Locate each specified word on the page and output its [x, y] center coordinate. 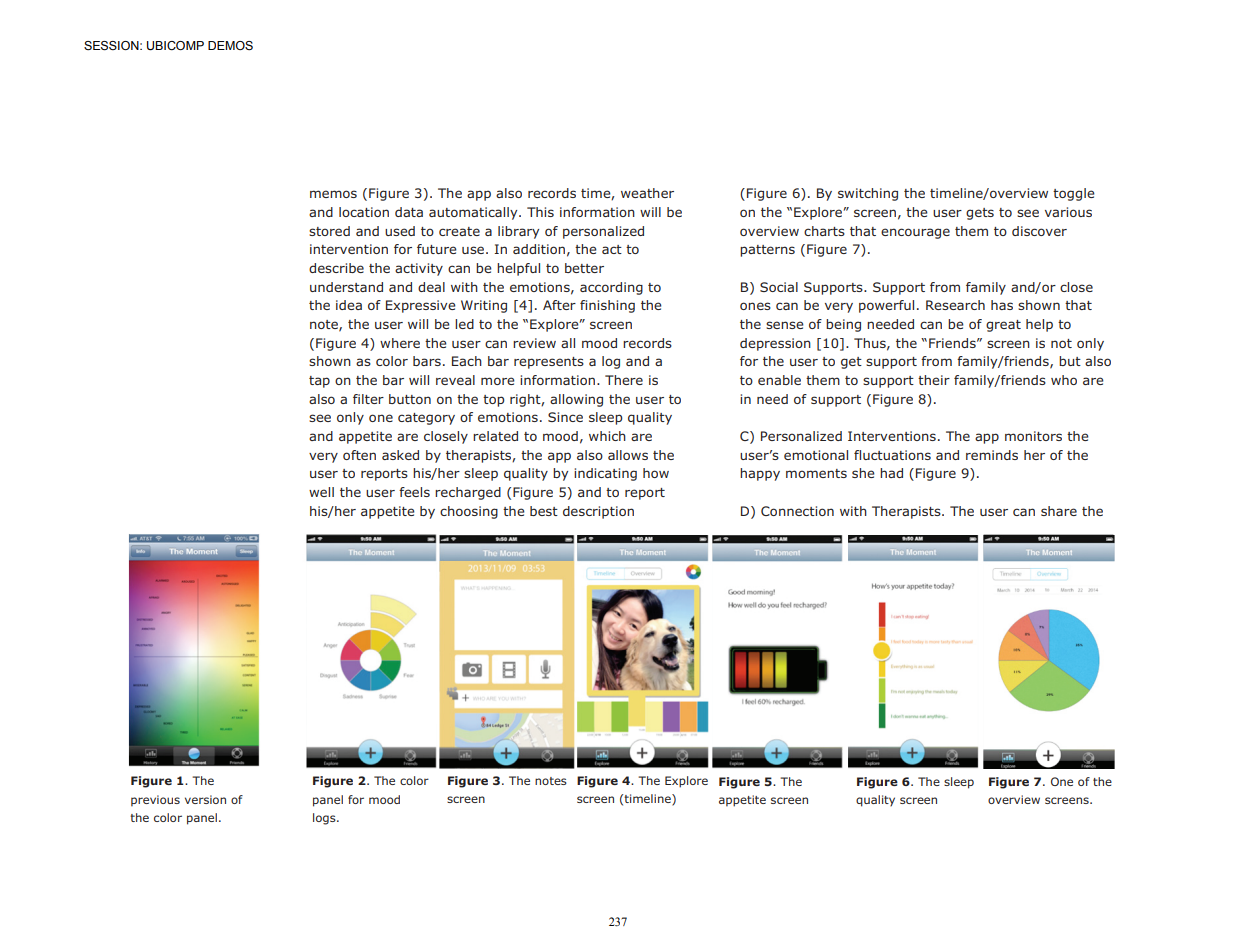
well [321, 492]
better [584, 268]
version [205, 799]
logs [325, 819]
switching [868, 194]
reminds [992, 455]
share [1059, 511]
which [607, 436]
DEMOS [230, 45]
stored [329, 231]
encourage [915, 233]
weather [647, 193]
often [359, 455]
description [598, 512]
